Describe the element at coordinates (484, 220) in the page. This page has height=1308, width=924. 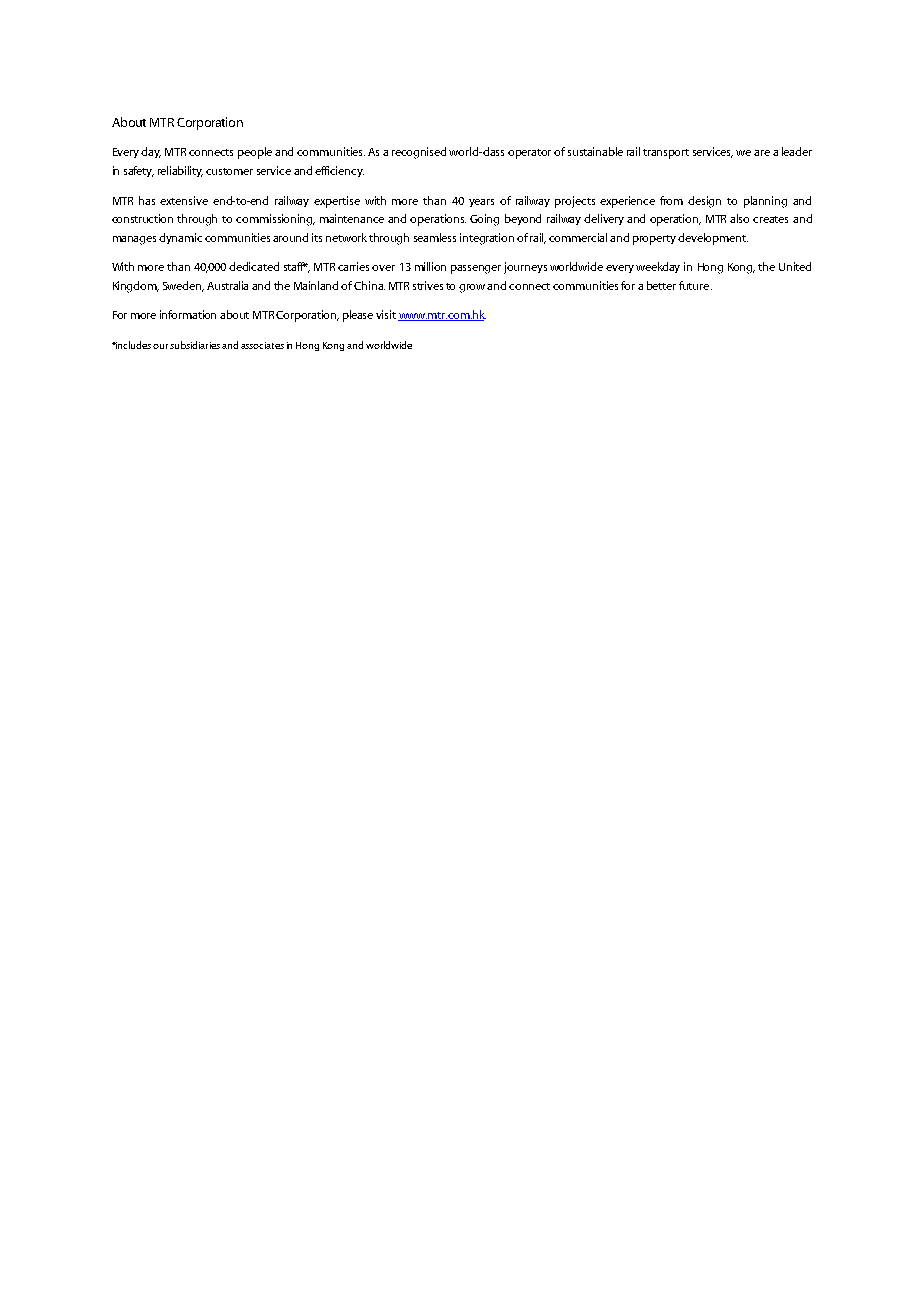
I see `Going` at that location.
